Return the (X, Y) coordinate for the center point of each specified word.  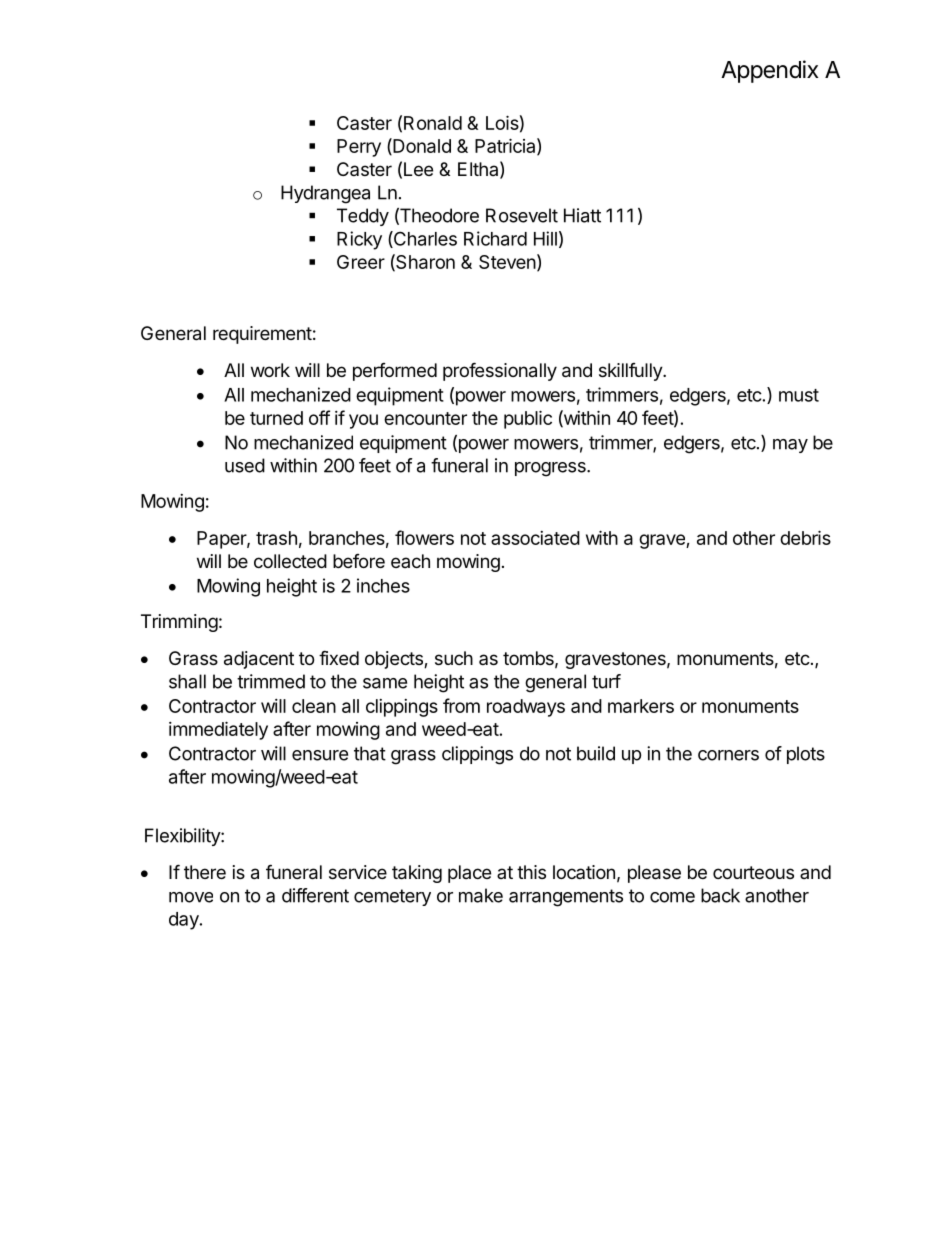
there (205, 872)
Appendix (769, 71)
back (720, 895)
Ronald (433, 123)
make (481, 895)
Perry (359, 148)
